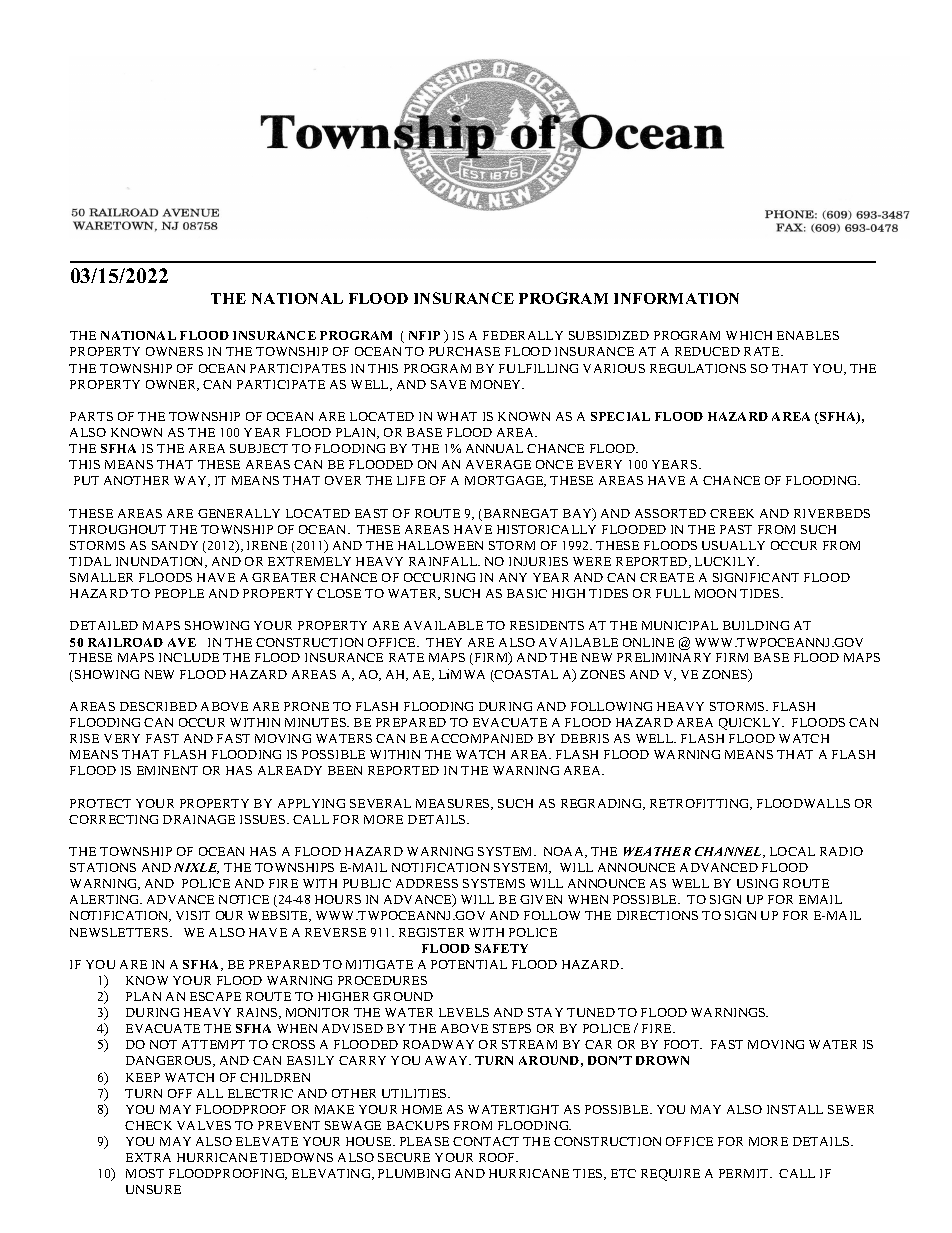 This page has width=952, height=1233. I want to click on FOOT, so click(683, 1044).
